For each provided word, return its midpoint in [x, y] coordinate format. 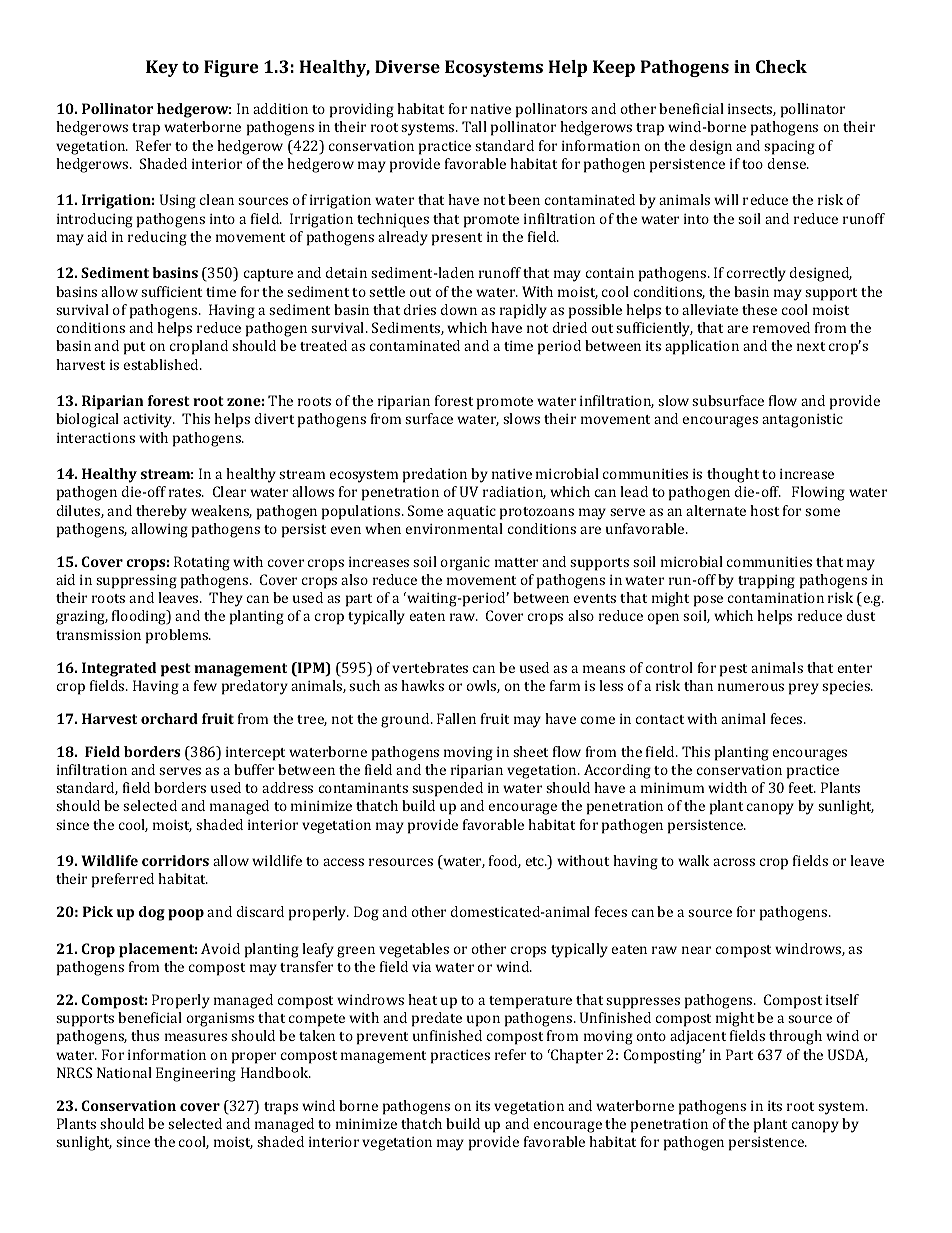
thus [145, 1035]
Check [781, 66]
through [795, 1037]
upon [483, 1021]
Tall [474, 126]
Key [162, 68]
